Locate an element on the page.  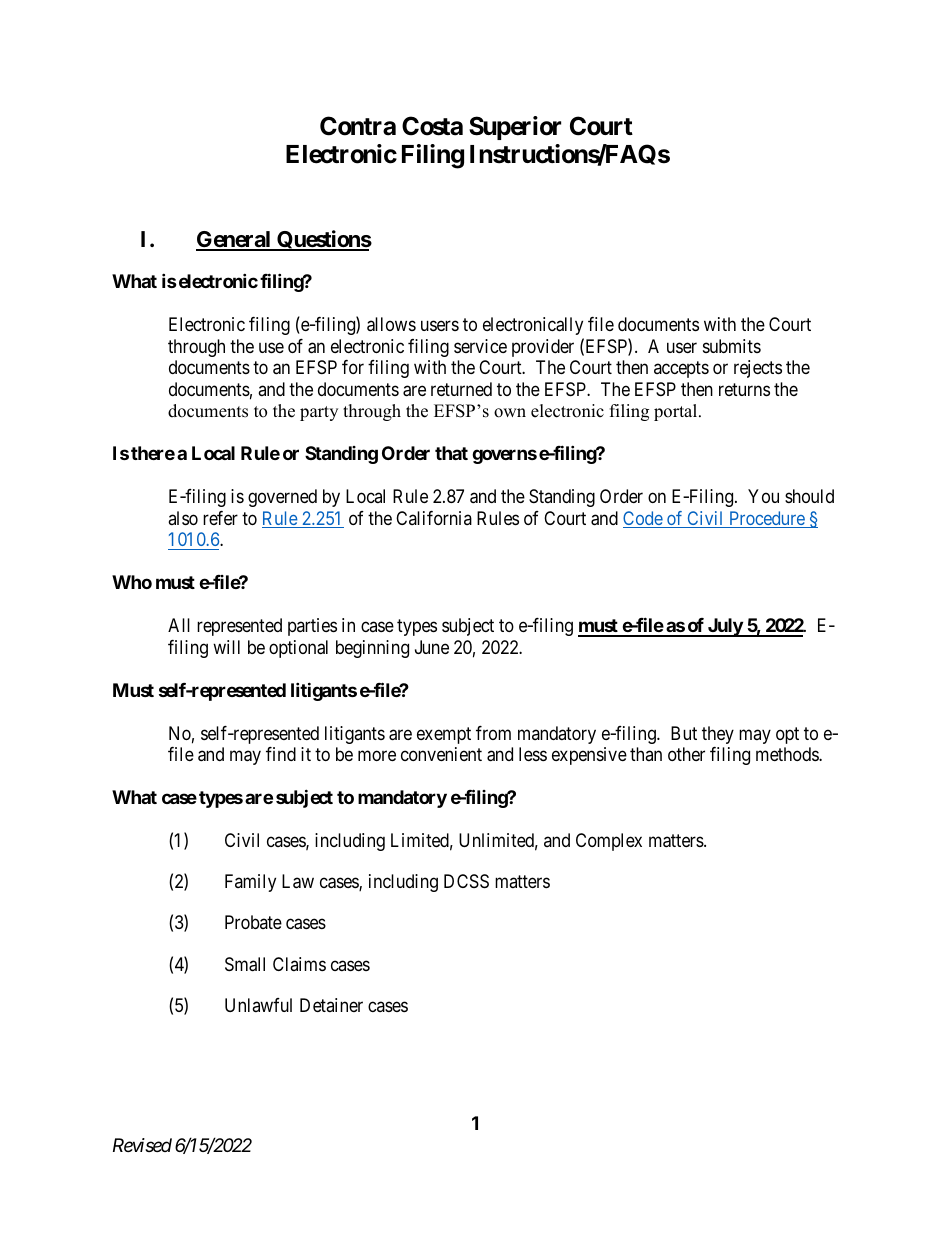
Claims is located at coordinates (299, 964).
